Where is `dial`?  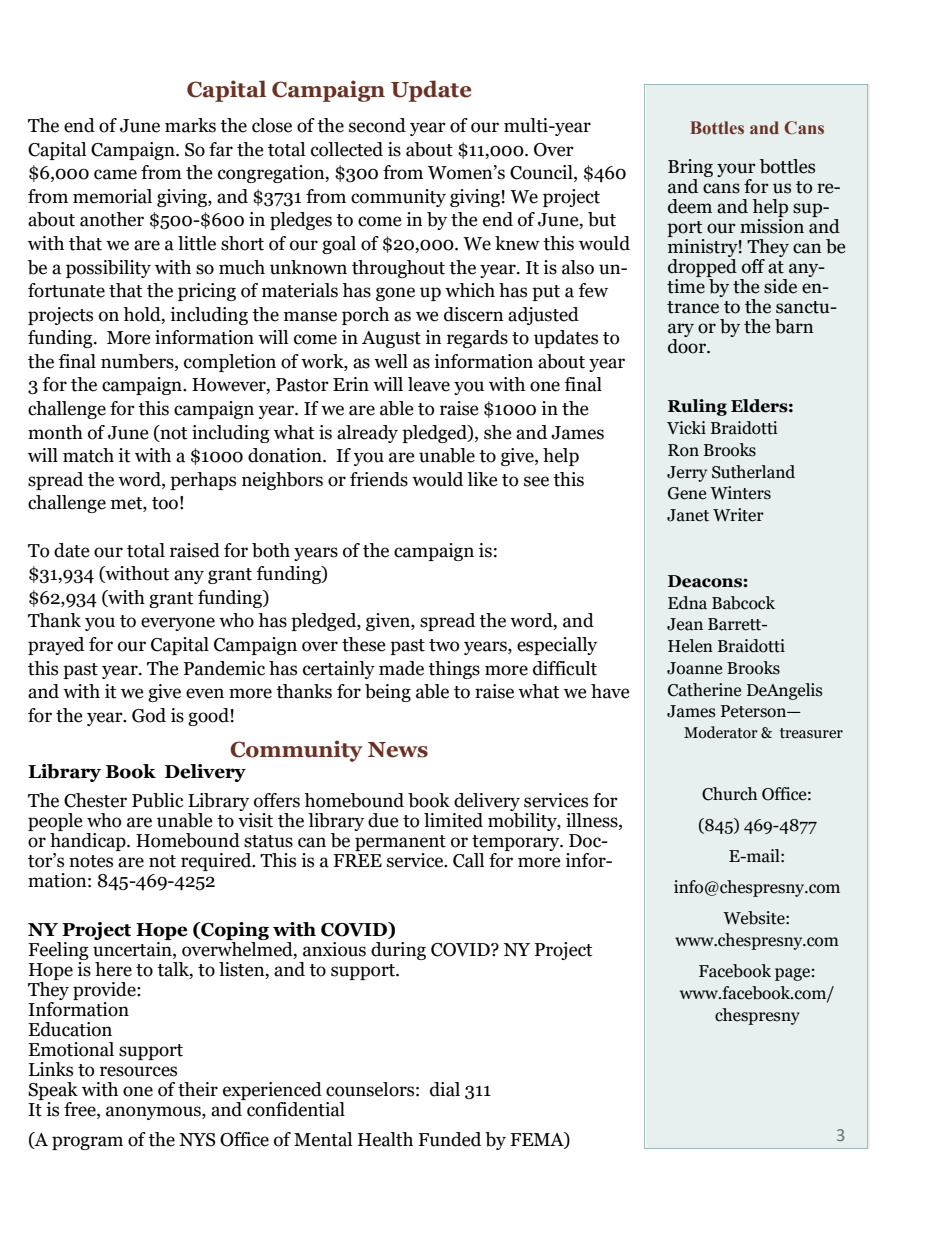
dial is located at coordinates (445, 1089).
